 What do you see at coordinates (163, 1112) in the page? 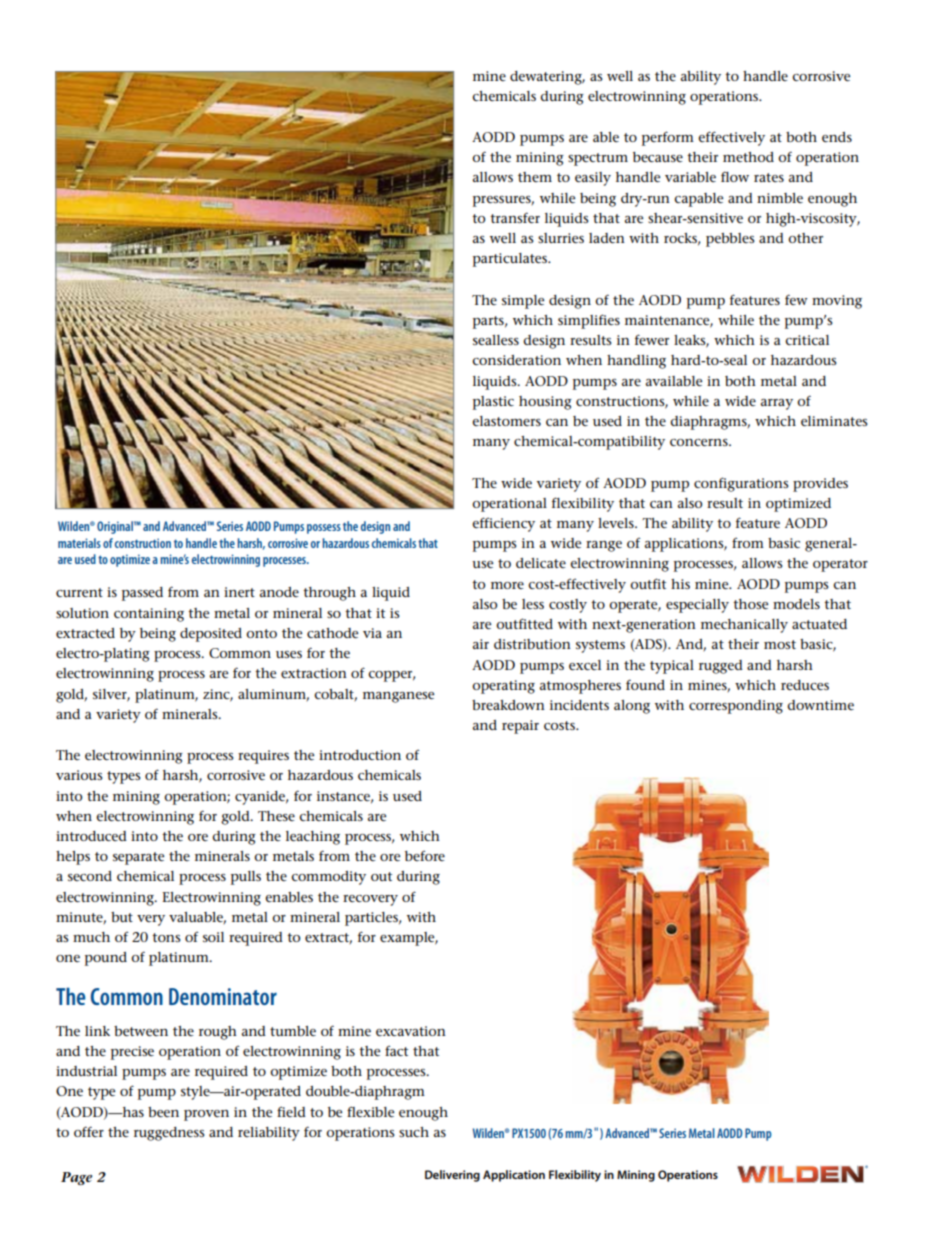
I see `been` at bounding box center [163, 1112].
